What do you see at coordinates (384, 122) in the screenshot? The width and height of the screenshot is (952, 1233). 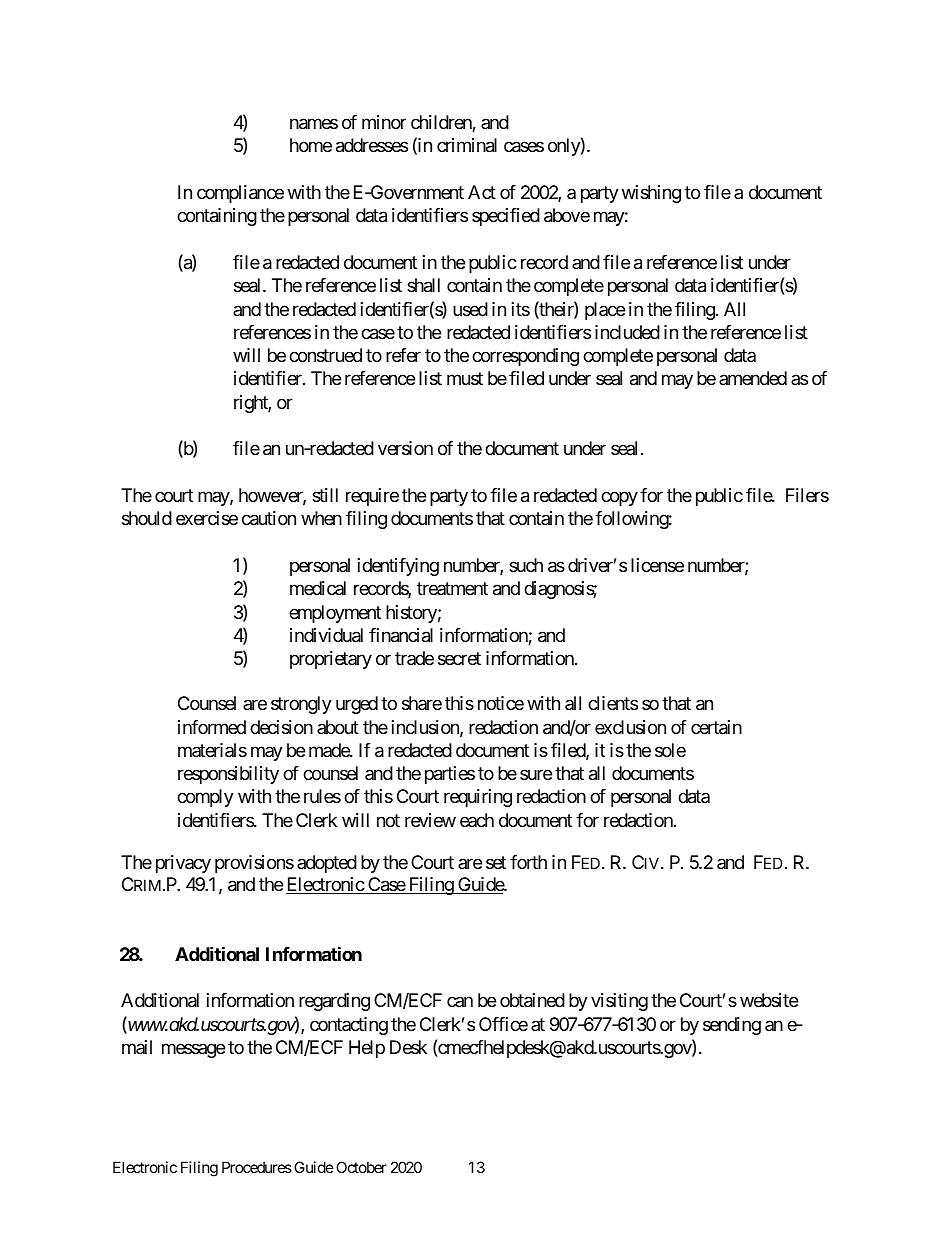 I see `minor` at bounding box center [384, 122].
